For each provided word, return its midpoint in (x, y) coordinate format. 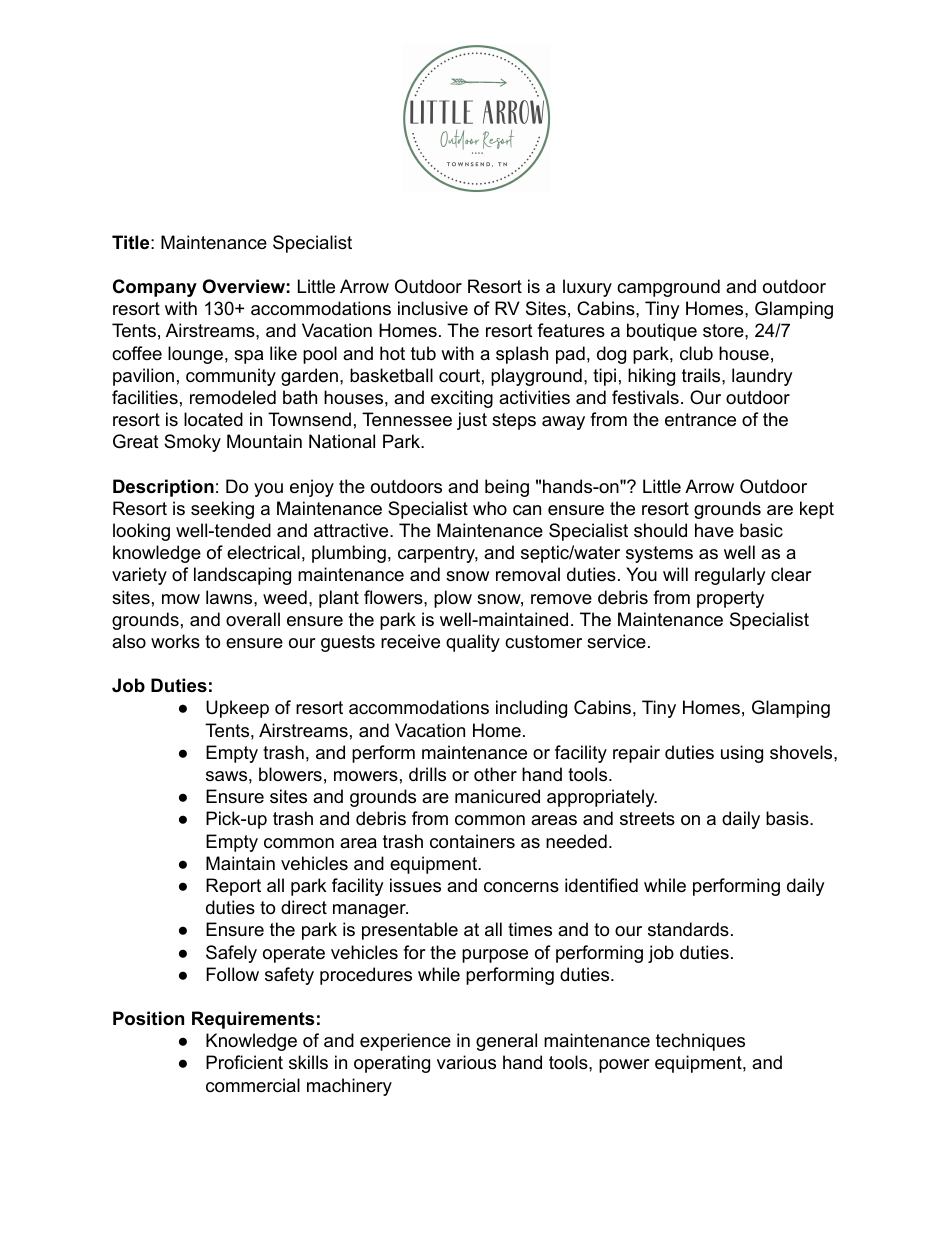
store (724, 330)
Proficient (244, 1062)
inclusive (433, 308)
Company (155, 288)
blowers (290, 774)
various (466, 1062)
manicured (497, 796)
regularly (730, 576)
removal (528, 574)
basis (788, 818)
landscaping (242, 576)
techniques (700, 1042)
